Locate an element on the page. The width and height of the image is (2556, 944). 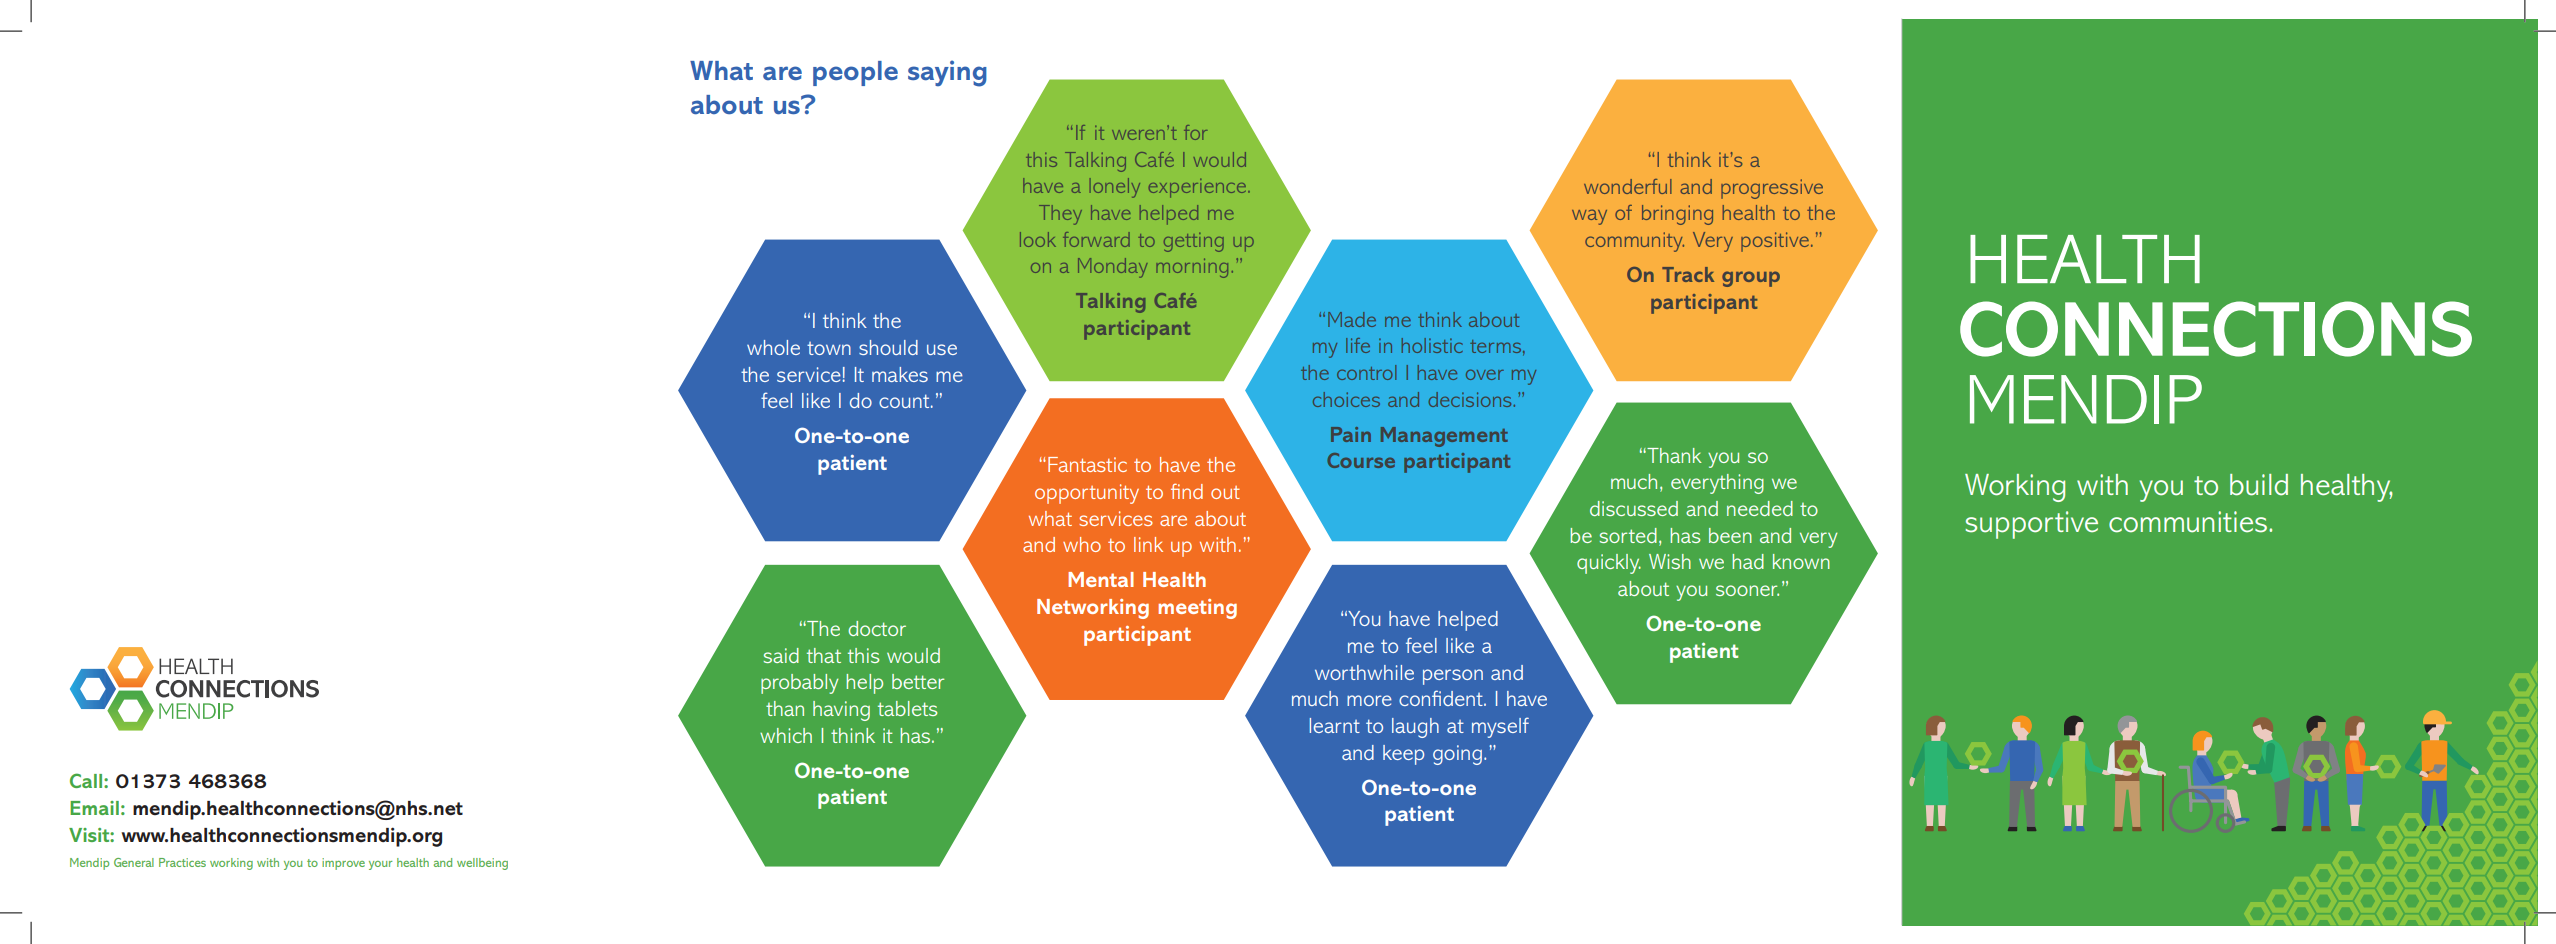
people is located at coordinates (855, 73).
